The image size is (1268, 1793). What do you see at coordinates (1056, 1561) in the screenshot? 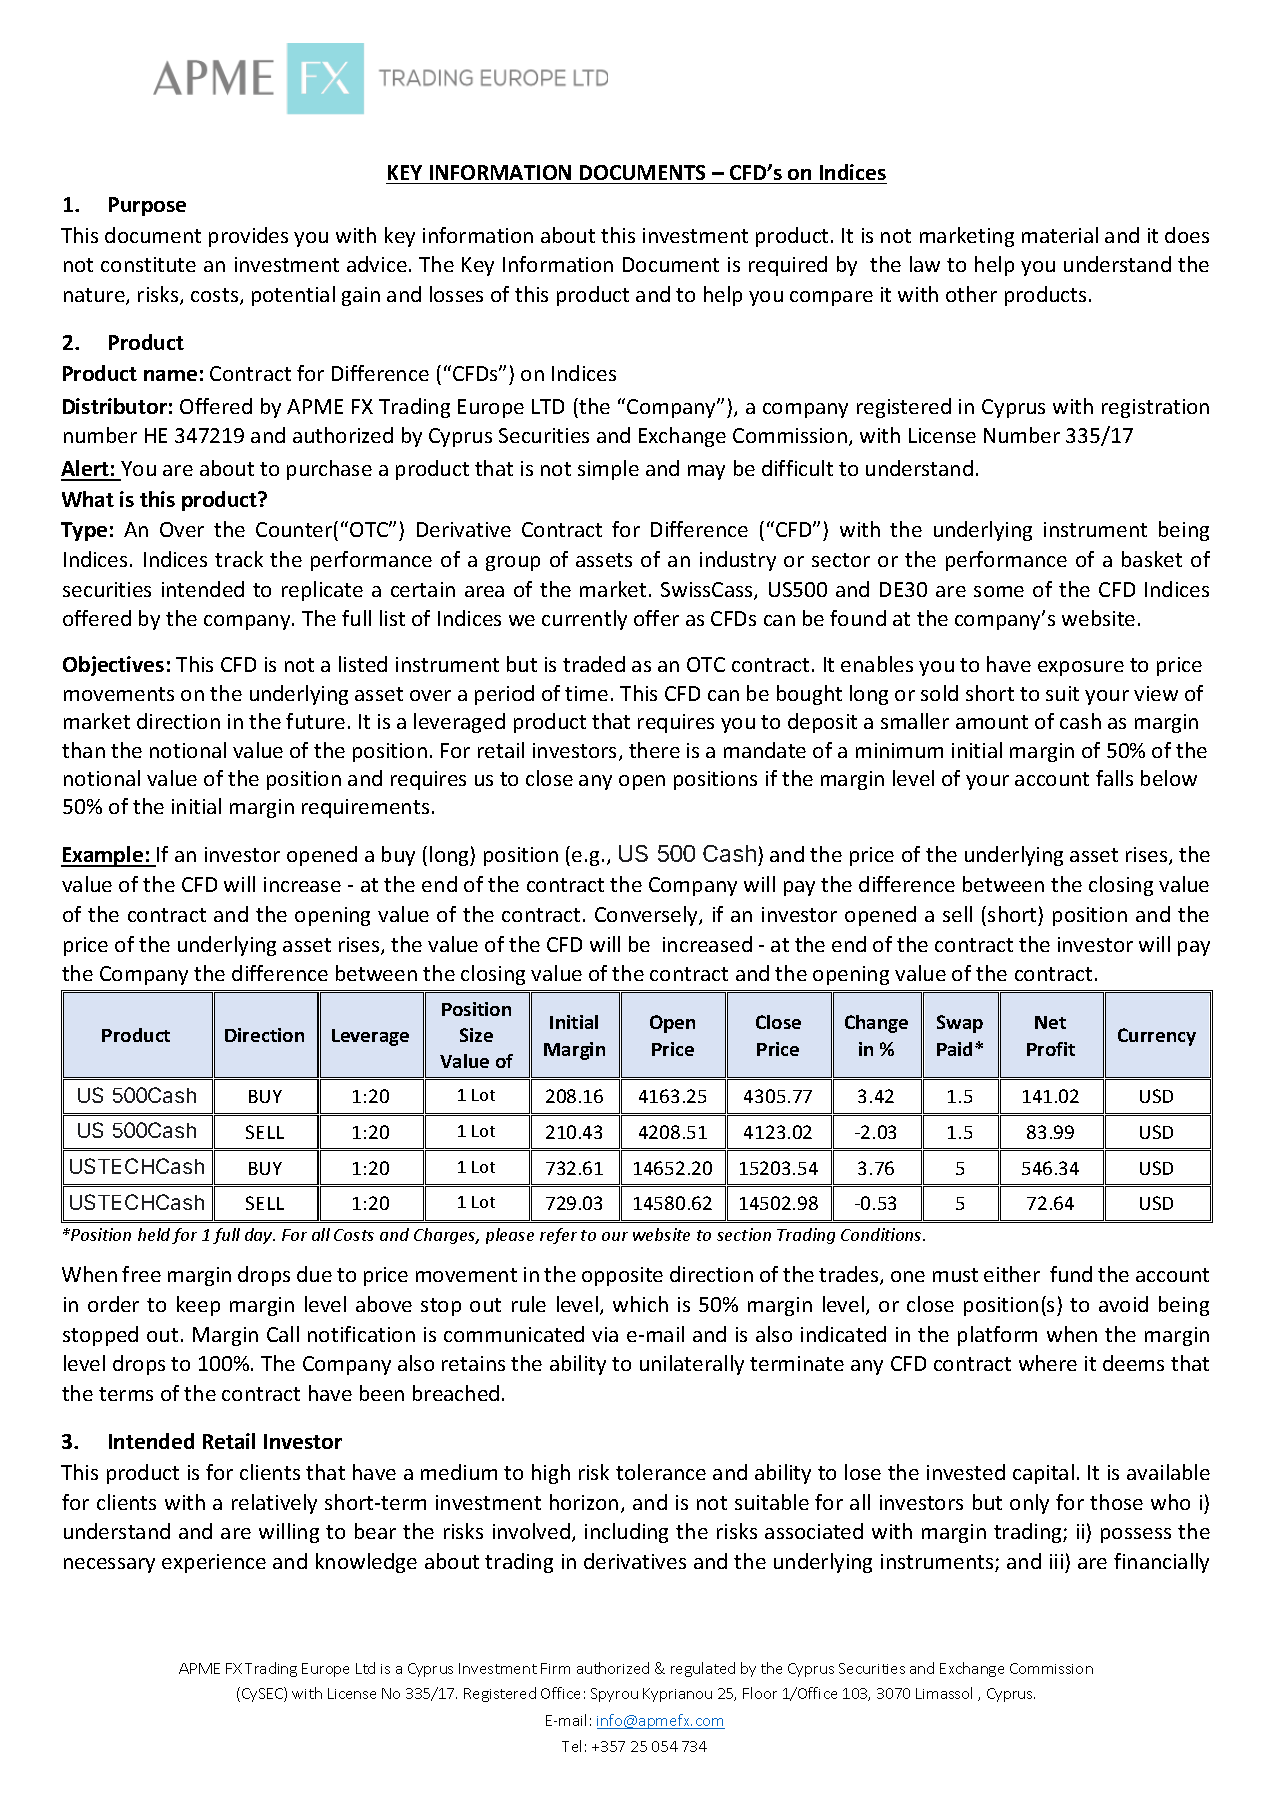
I see `iii` at bounding box center [1056, 1561].
